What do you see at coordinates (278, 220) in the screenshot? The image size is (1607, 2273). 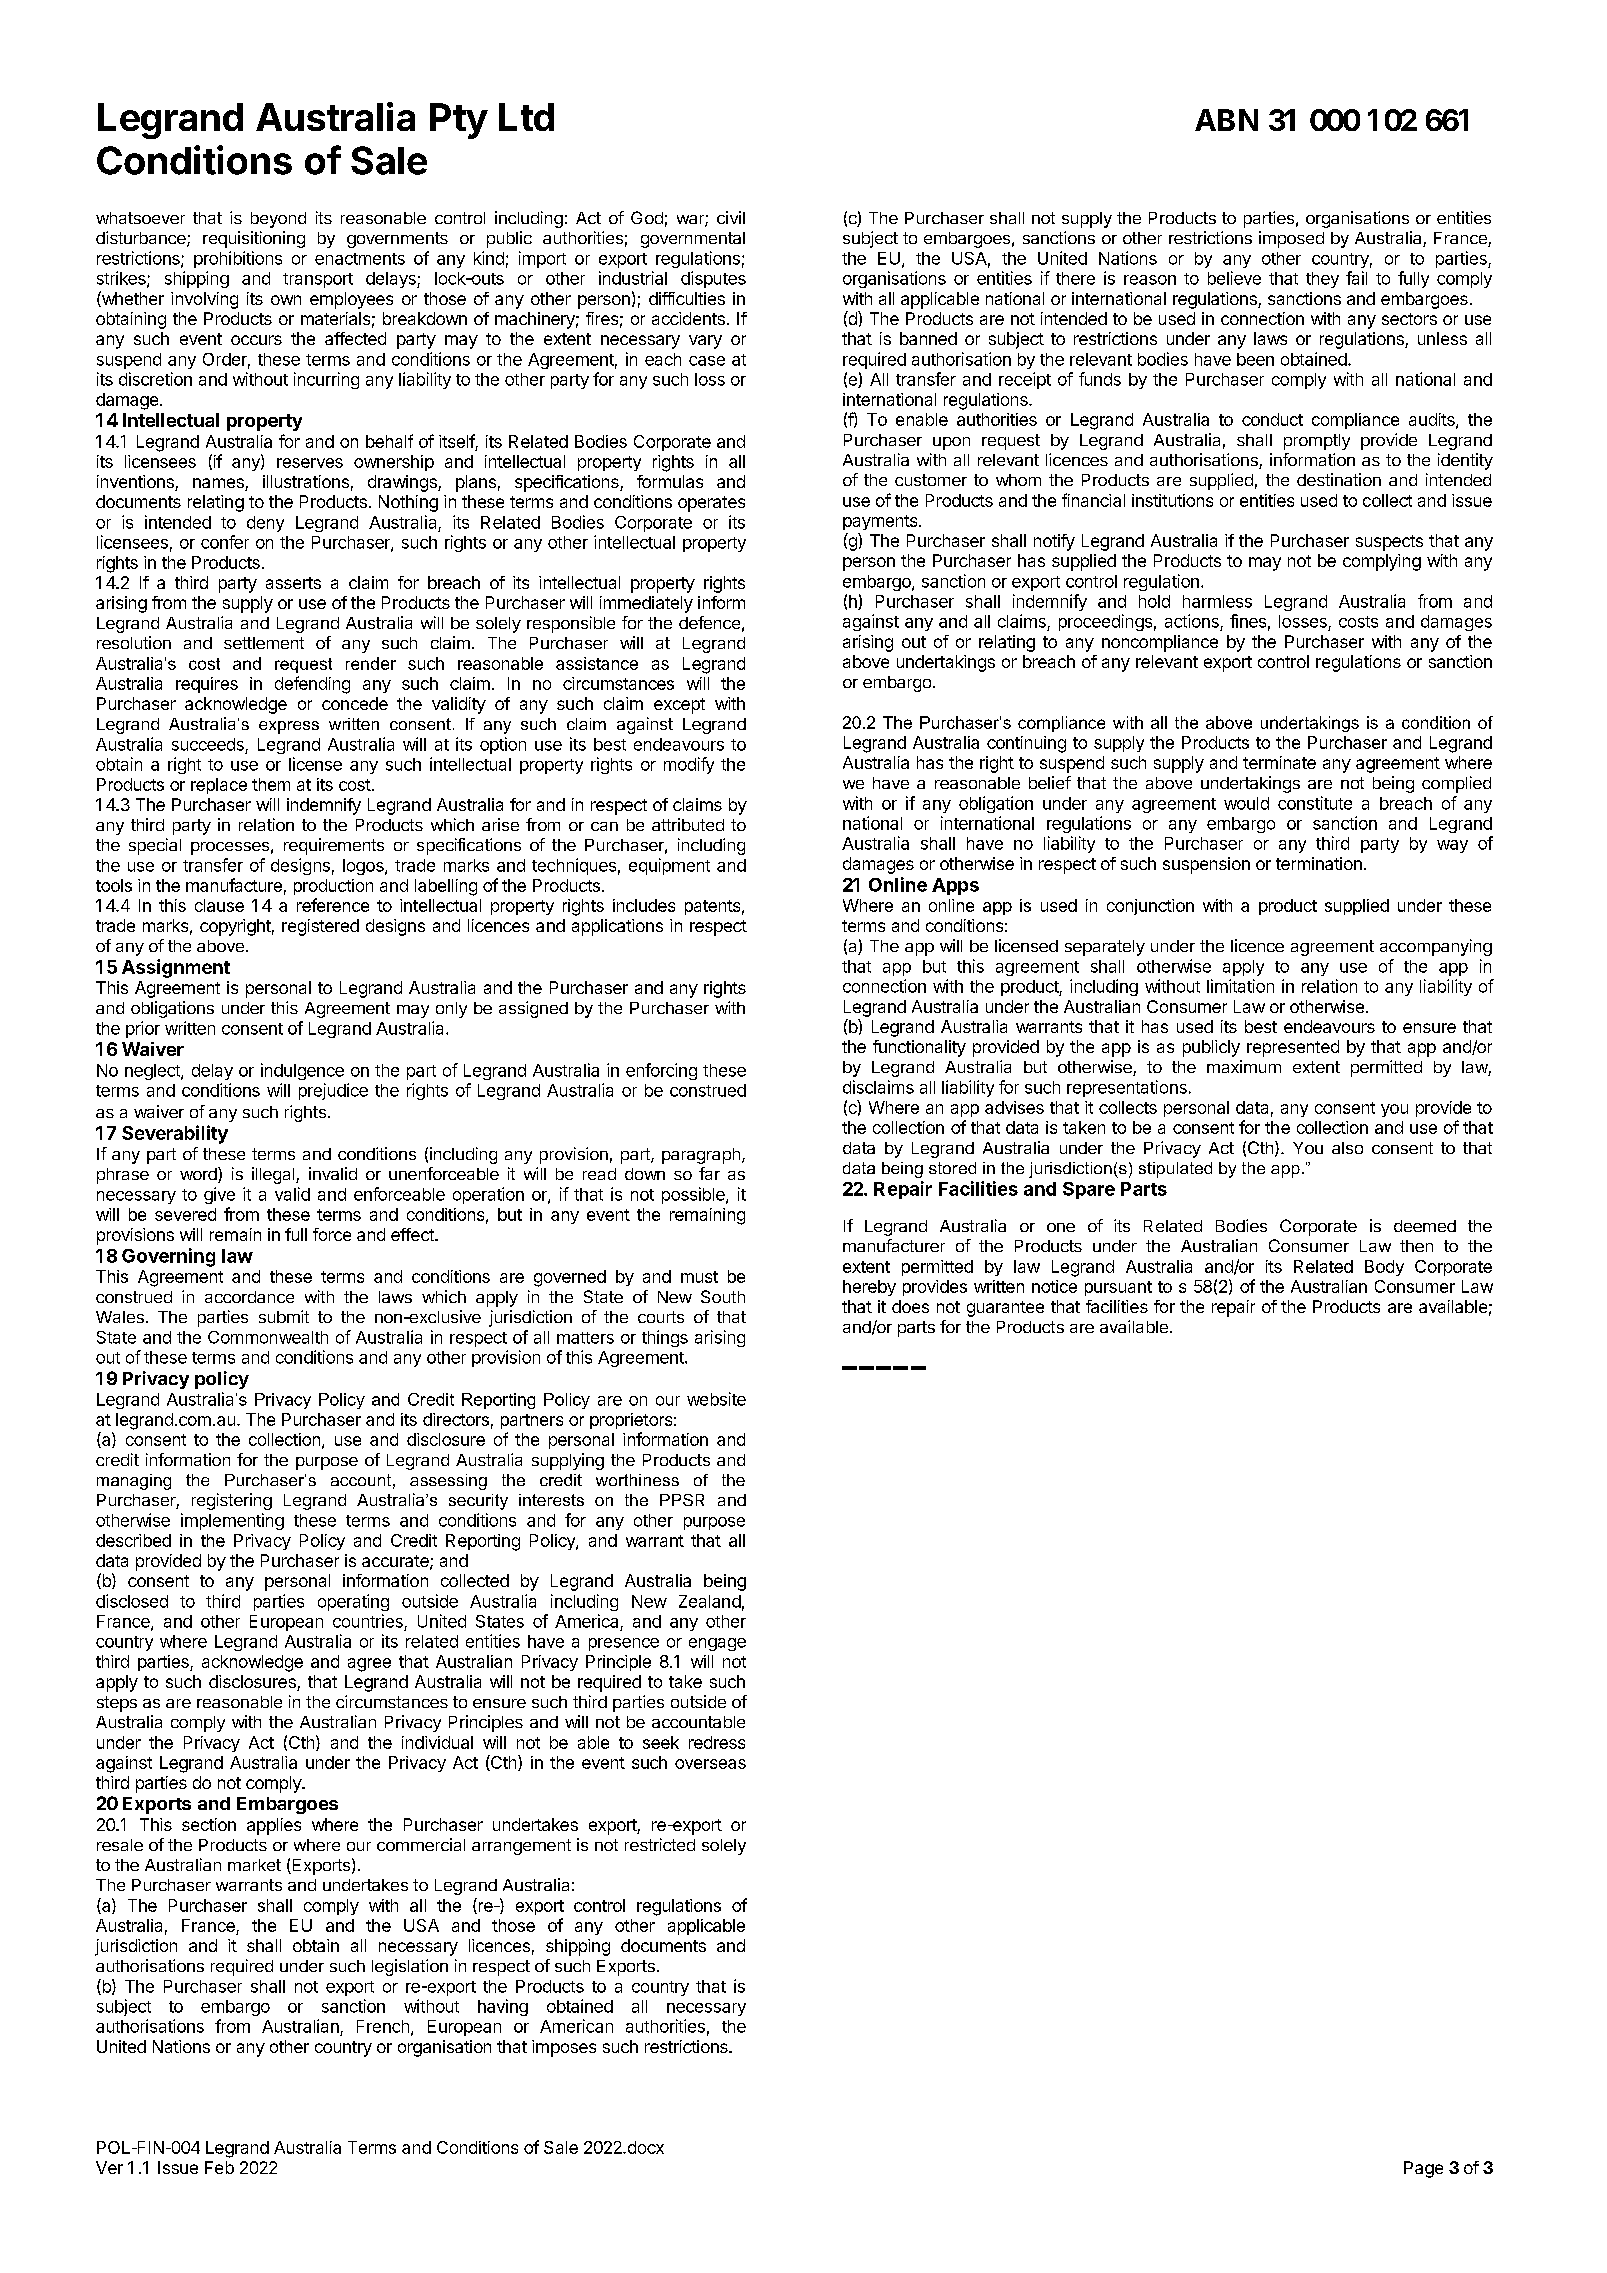 I see `beyond` at bounding box center [278, 220].
